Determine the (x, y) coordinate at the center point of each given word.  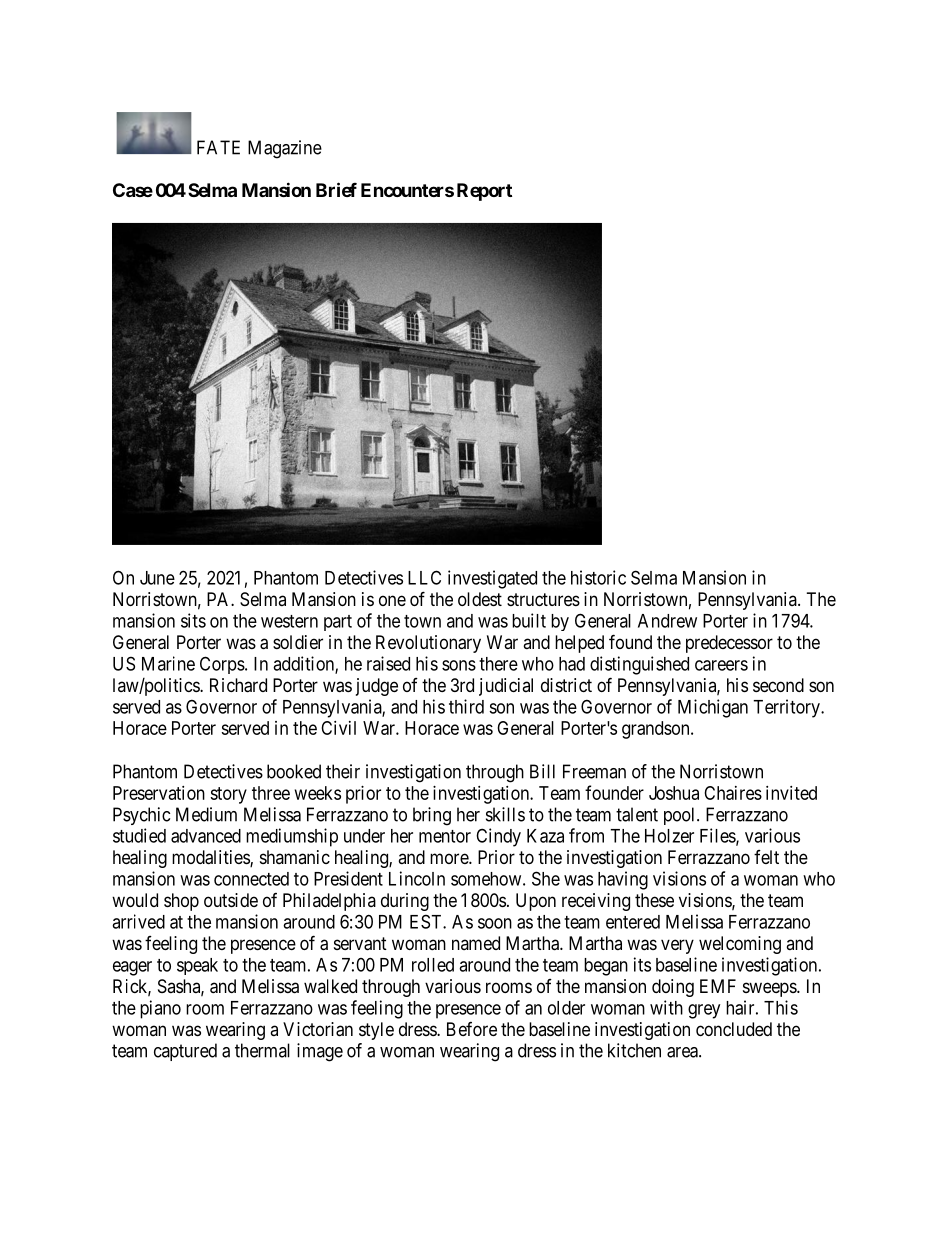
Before (472, 1029)
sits (193, 620)
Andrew (667, 621)
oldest (480, 599)
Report (484, 192)
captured (185, 1052)
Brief (336, 189)
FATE (218, 147)
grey (704, 1011)
